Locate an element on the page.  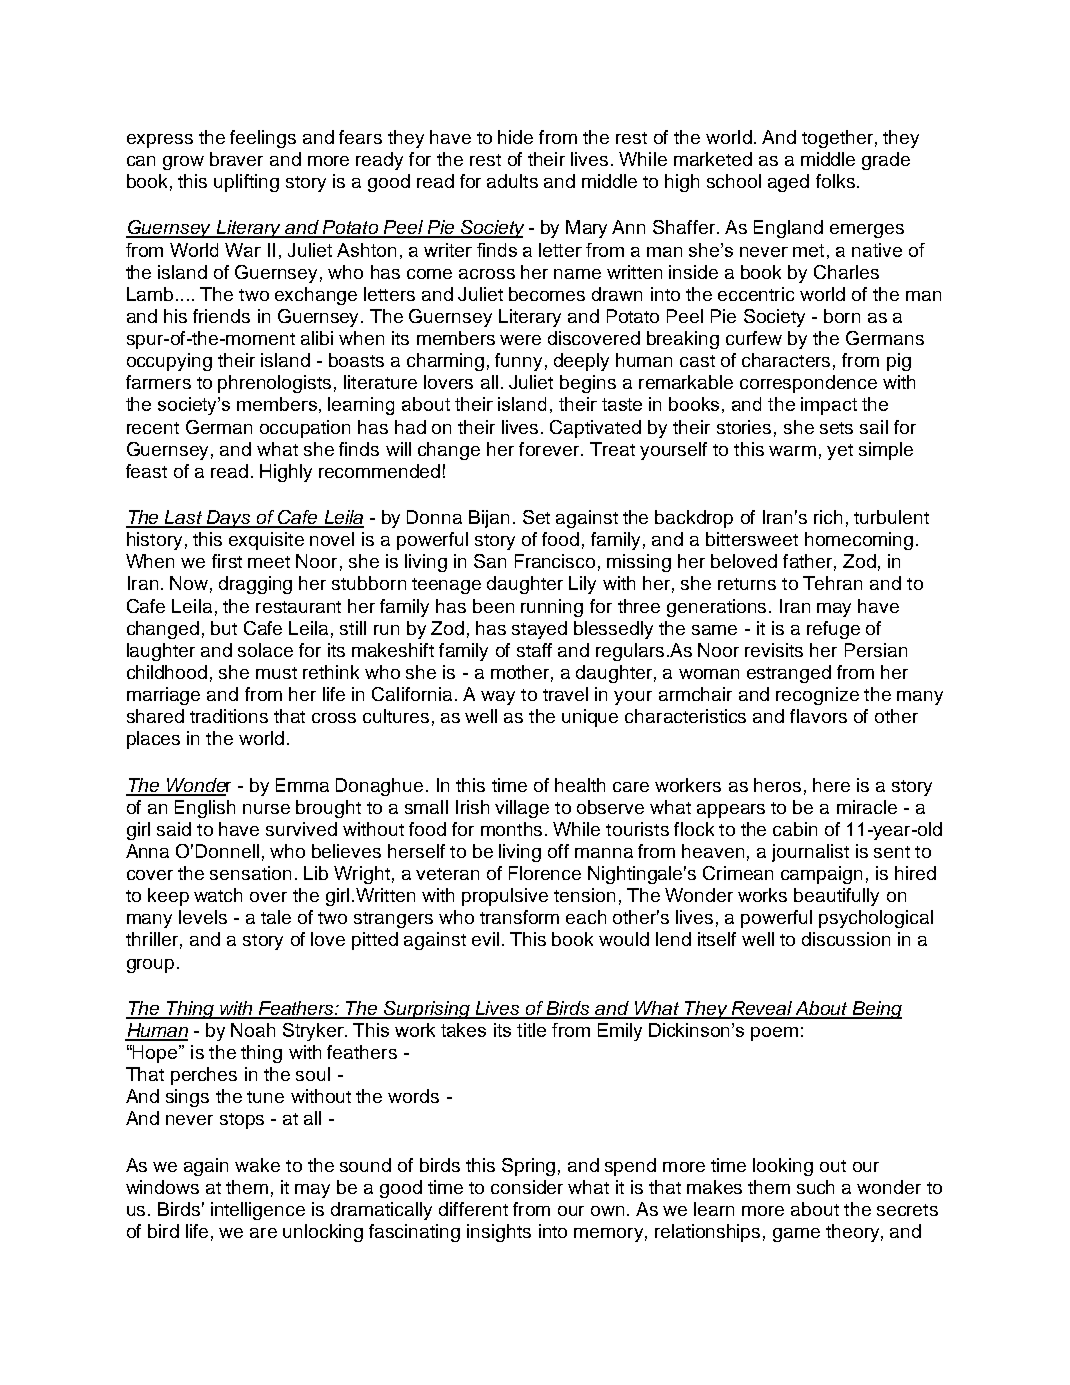
braver is located at coordinates (236, 159).
